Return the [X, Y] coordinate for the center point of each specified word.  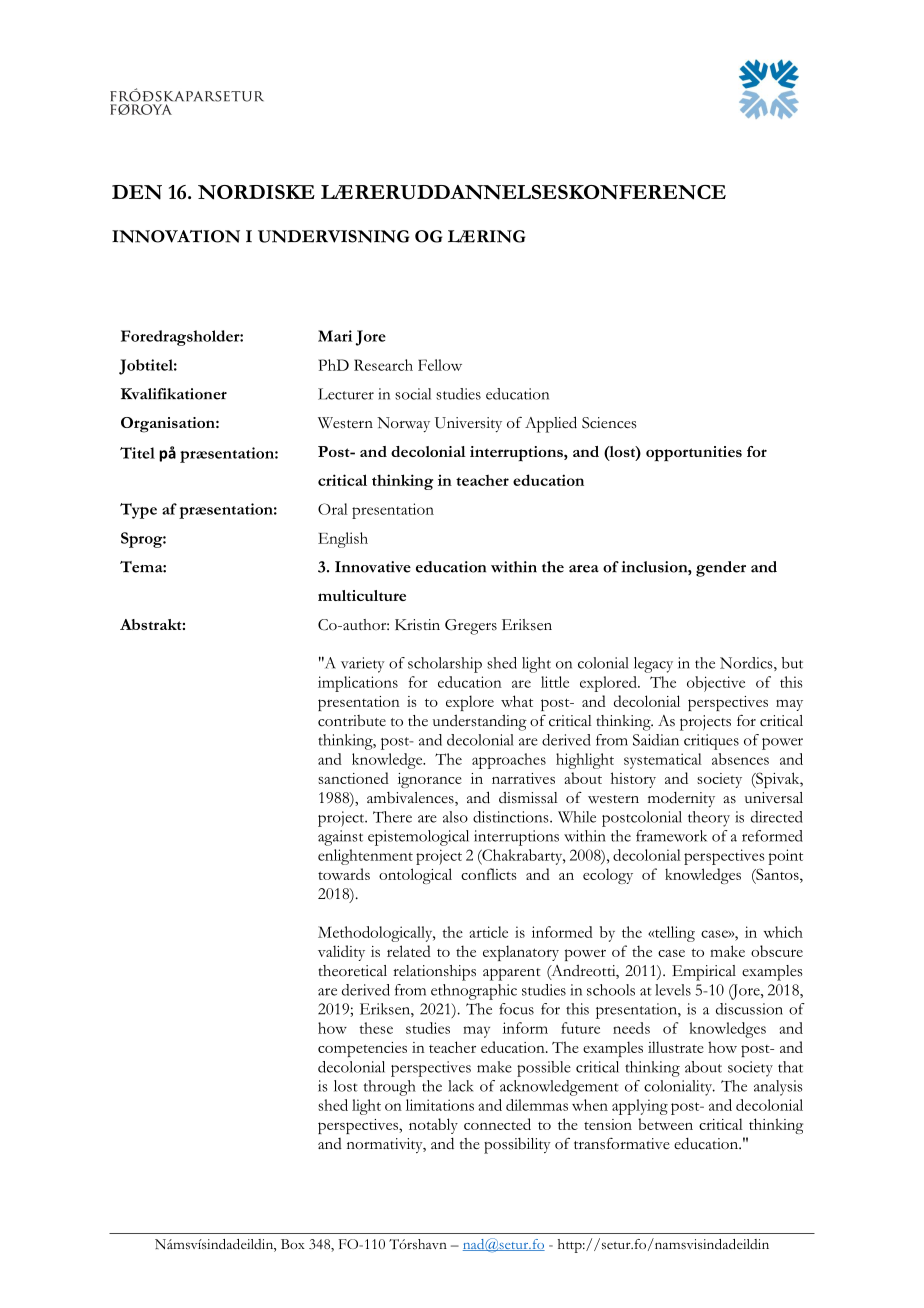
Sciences [609, 423]
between [665, 1124]
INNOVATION [176, 236]
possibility [517, 1146]
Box [293, 1244]
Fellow [440, 365]
